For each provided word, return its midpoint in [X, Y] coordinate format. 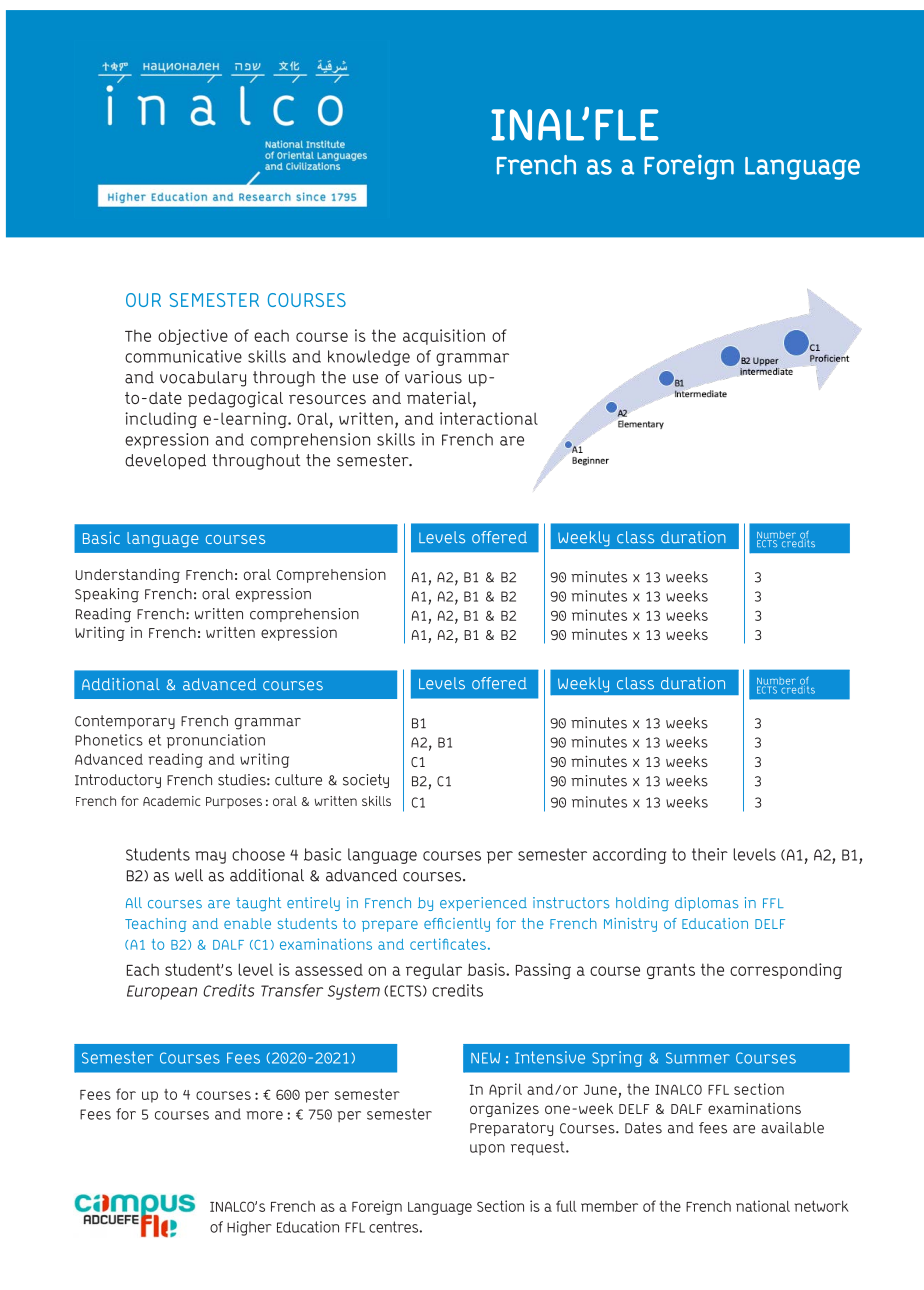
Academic [171, 801]
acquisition [444, 337]
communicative [183, 356]
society [366, 781]
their [710, 854]
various [433, 377]
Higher [249, 1228]
